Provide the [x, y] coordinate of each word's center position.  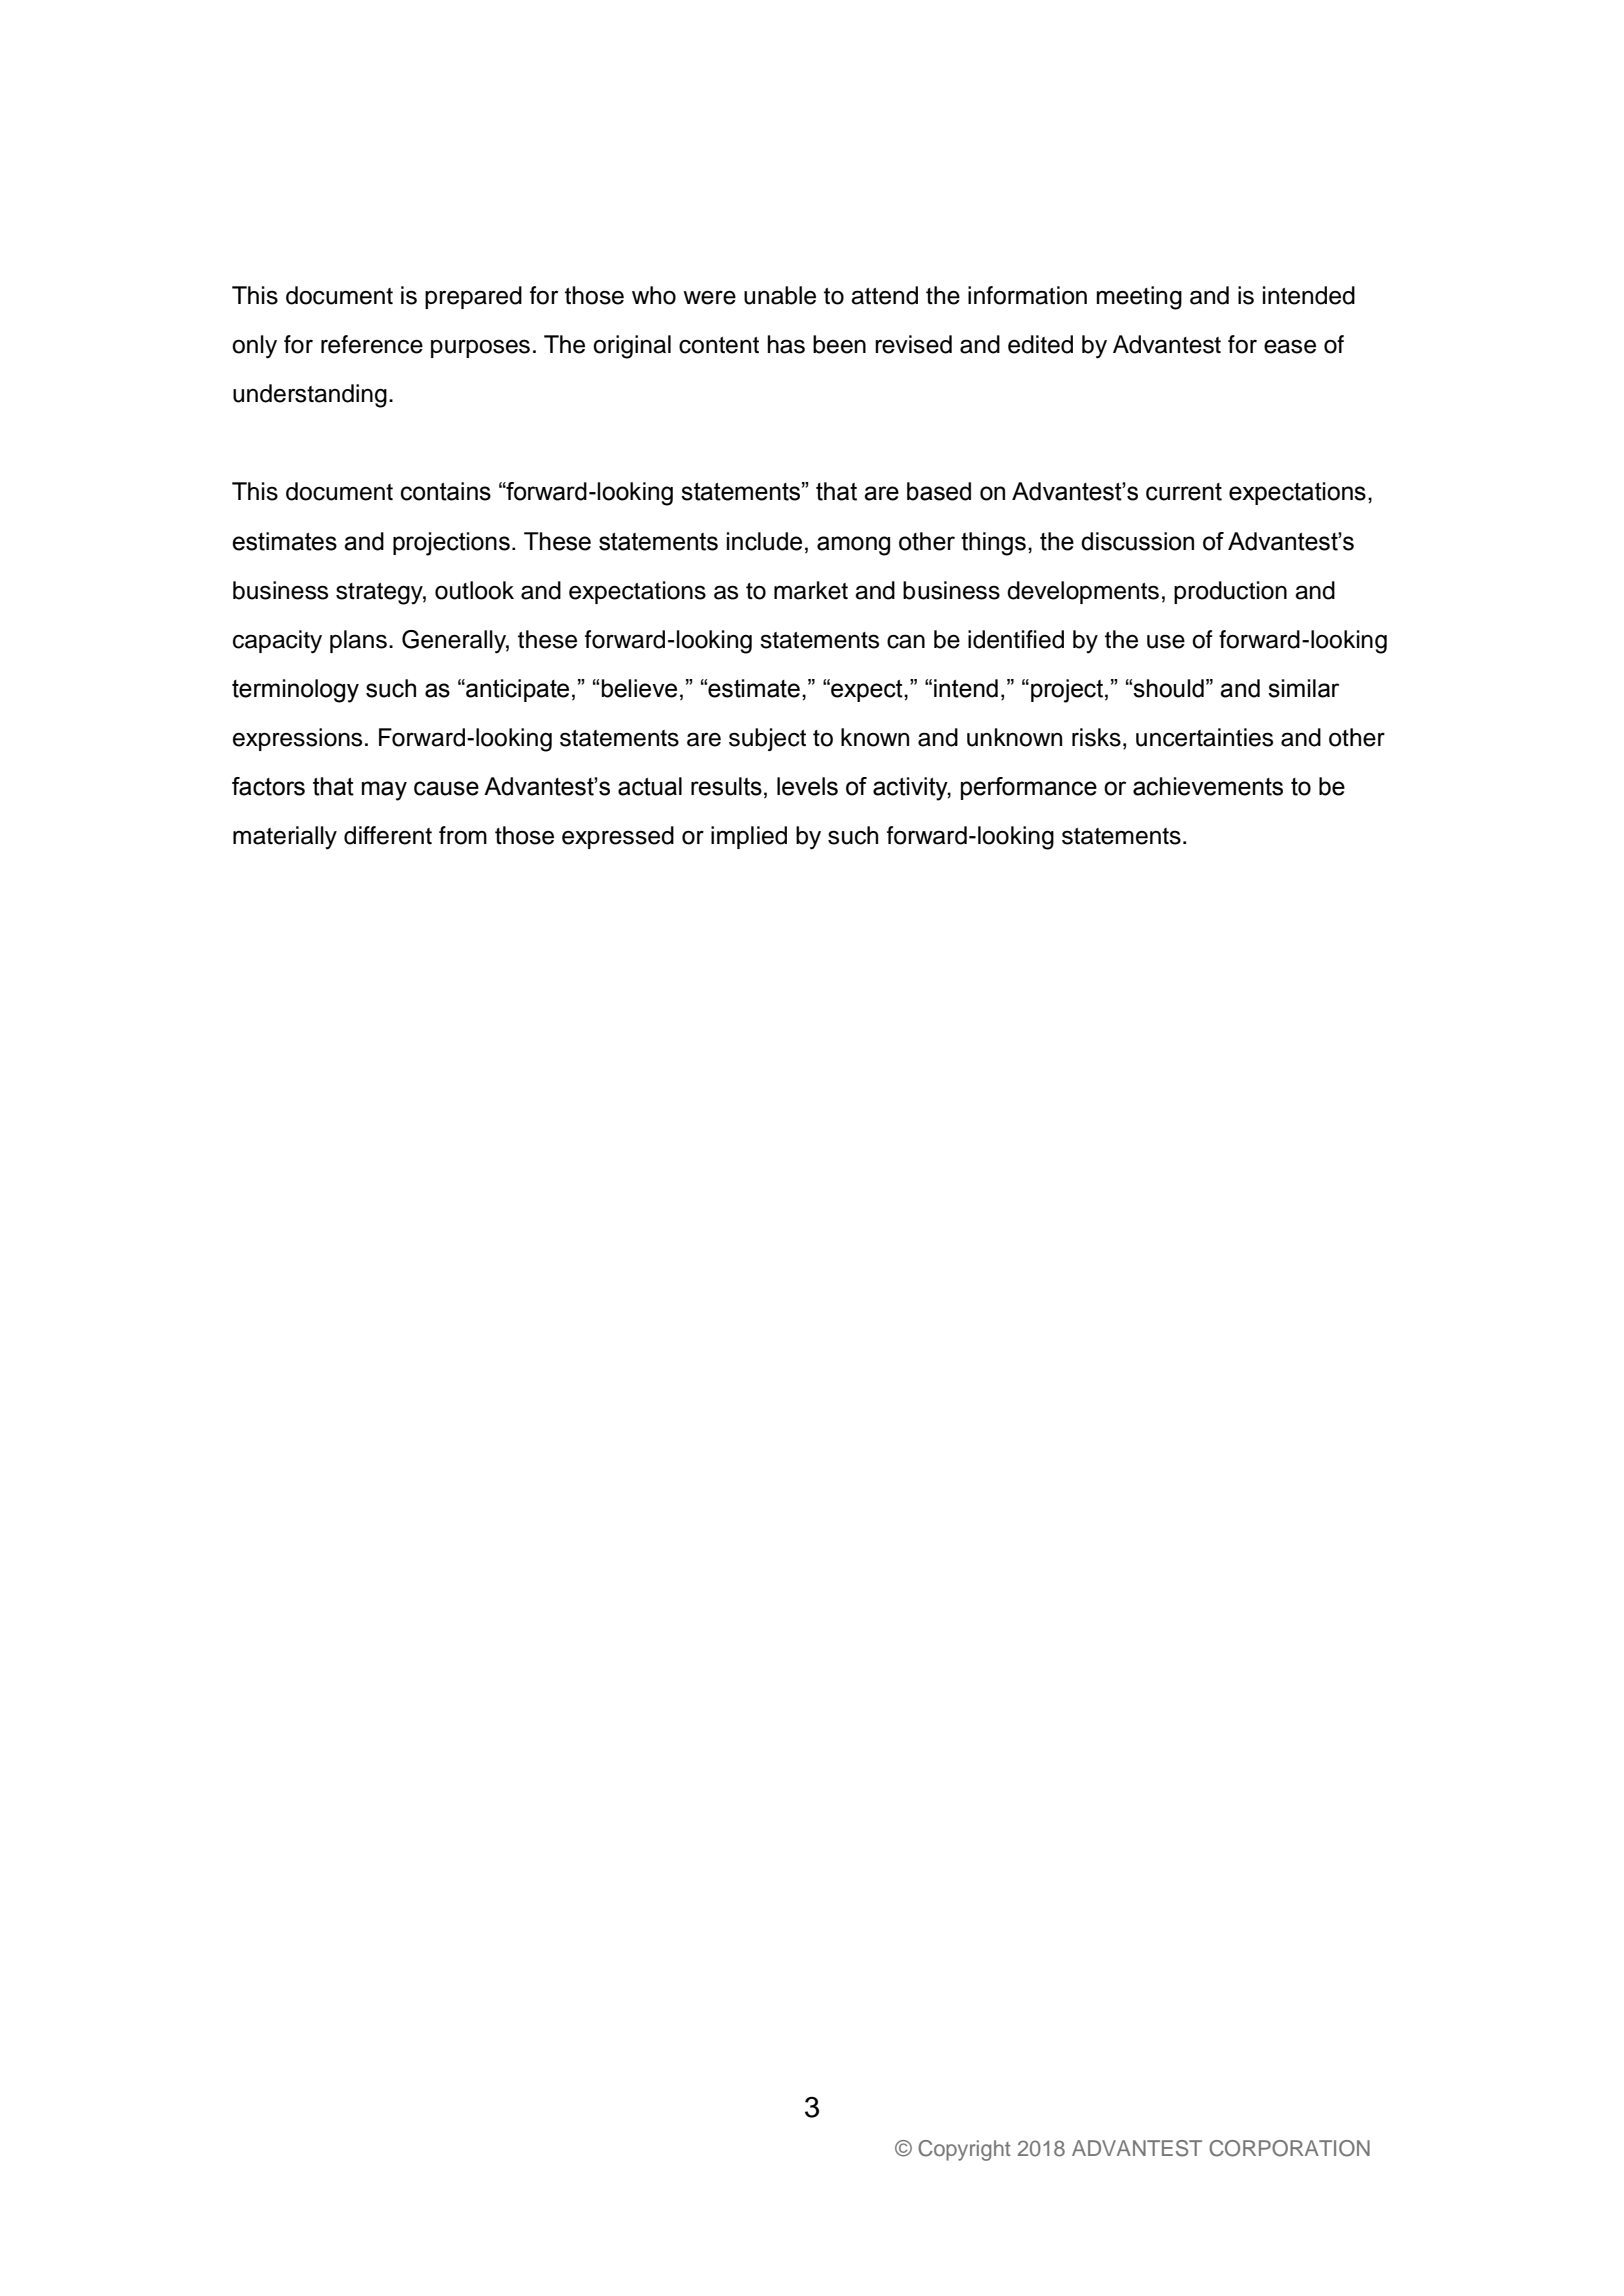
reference [372, 344]
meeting [1139, 298]
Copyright [964, 2150]
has [786, 344]
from [463, 835]
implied [749, 837]
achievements [1208, 786]
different [388, 835]
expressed [618, 837]
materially [285, 838]
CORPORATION [1289, 2148]
